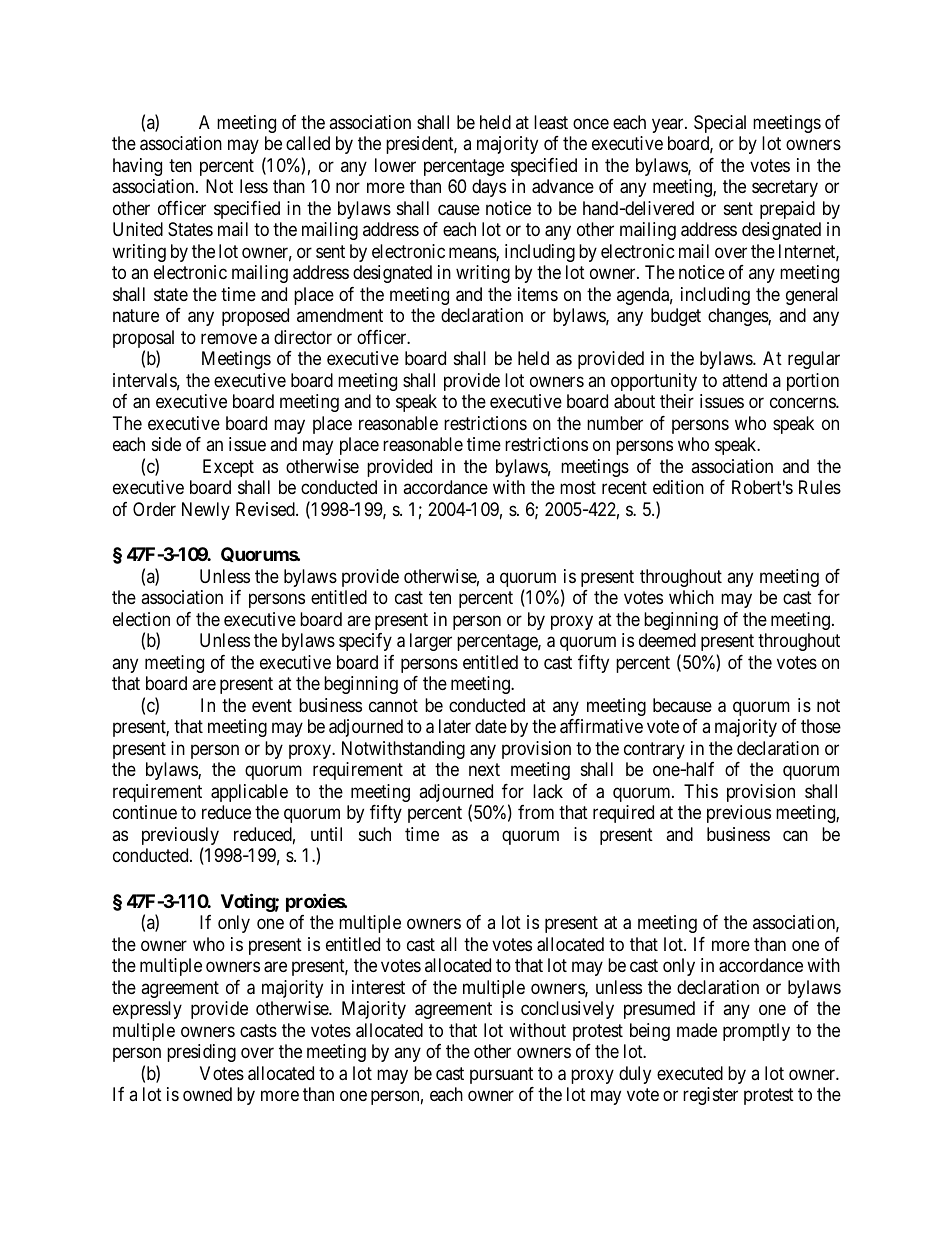 This page has height=1233, width=952. I want to click on election, so click(141, 619).
